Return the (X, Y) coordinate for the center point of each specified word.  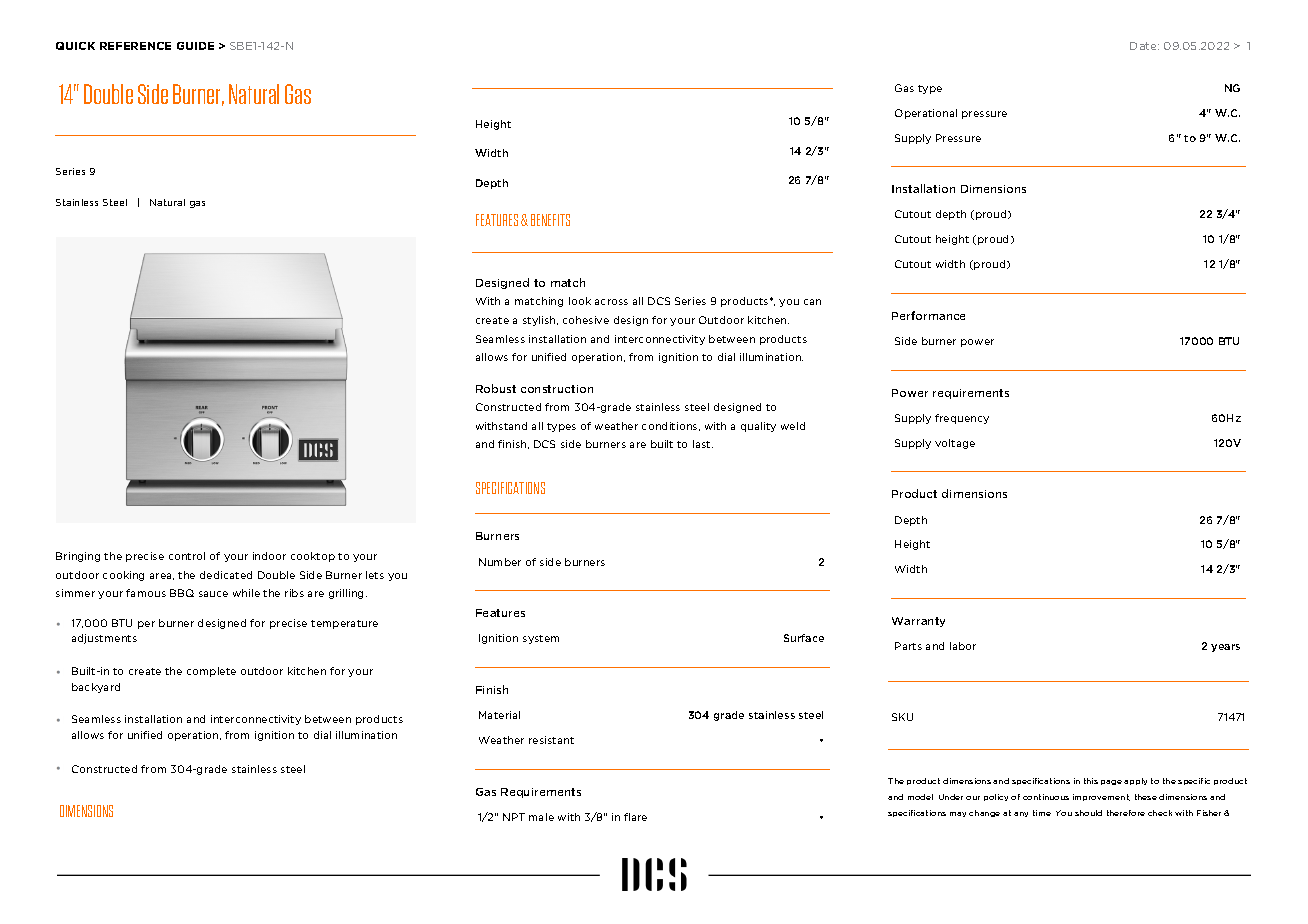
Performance (928, 315)
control (187, 556)
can (812, 302)
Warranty (918, 622)
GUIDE (195, 46)
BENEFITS (550, 220)
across (611, 302)
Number (500, 562)
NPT (514, 817)
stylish (540, 321)
